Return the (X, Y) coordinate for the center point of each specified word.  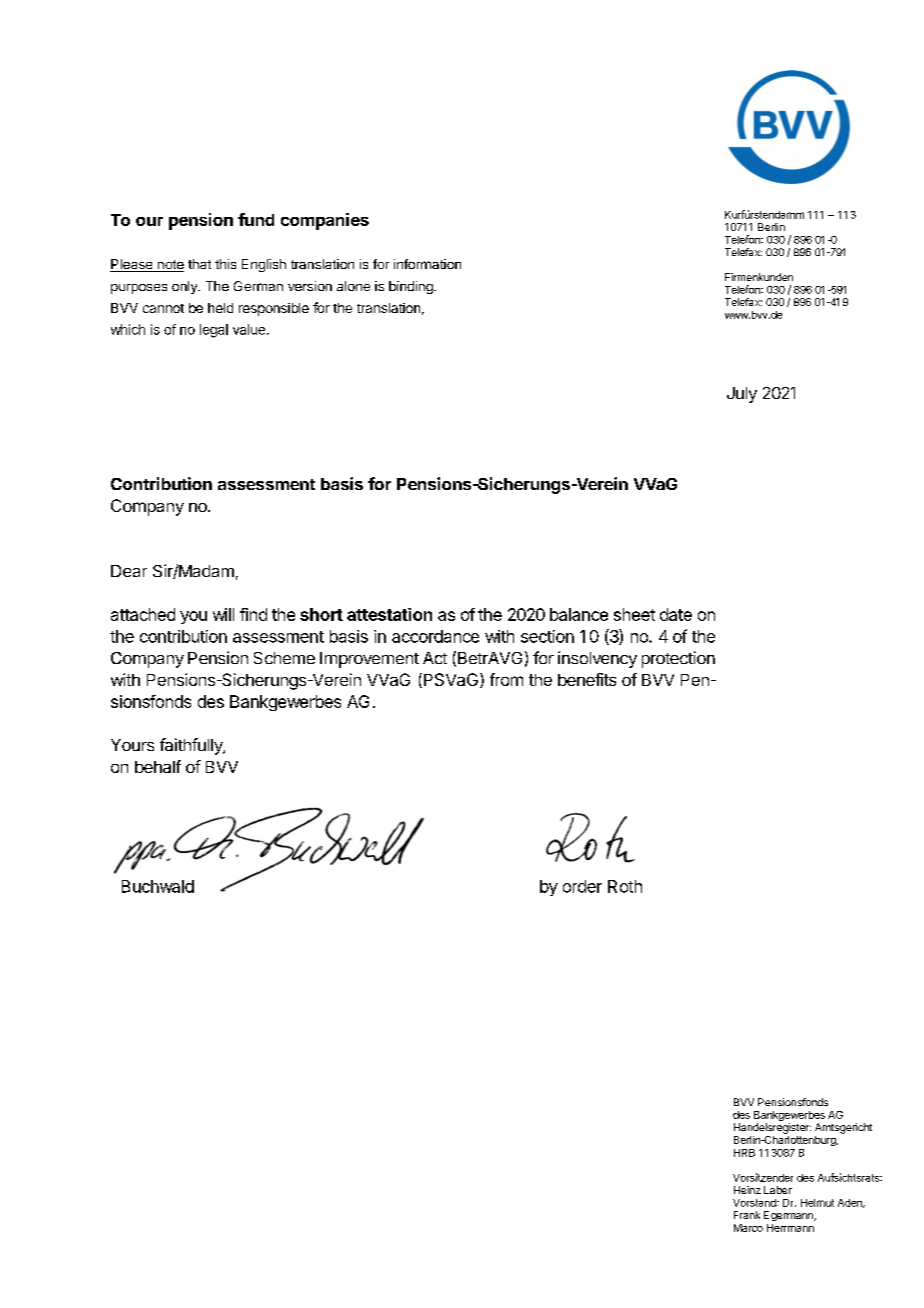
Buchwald (158, 886)
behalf (158, 766)
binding (412, 287)
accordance (435, 636)
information (427, 264)
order (582, 886)
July (742, 395)
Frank (747, 1215)
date (676, 614)
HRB (744, 1153)
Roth (625, 886)
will (223, 614)
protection (678, 659)
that (199, 264)
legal (214, 331)
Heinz (747, 1190)
